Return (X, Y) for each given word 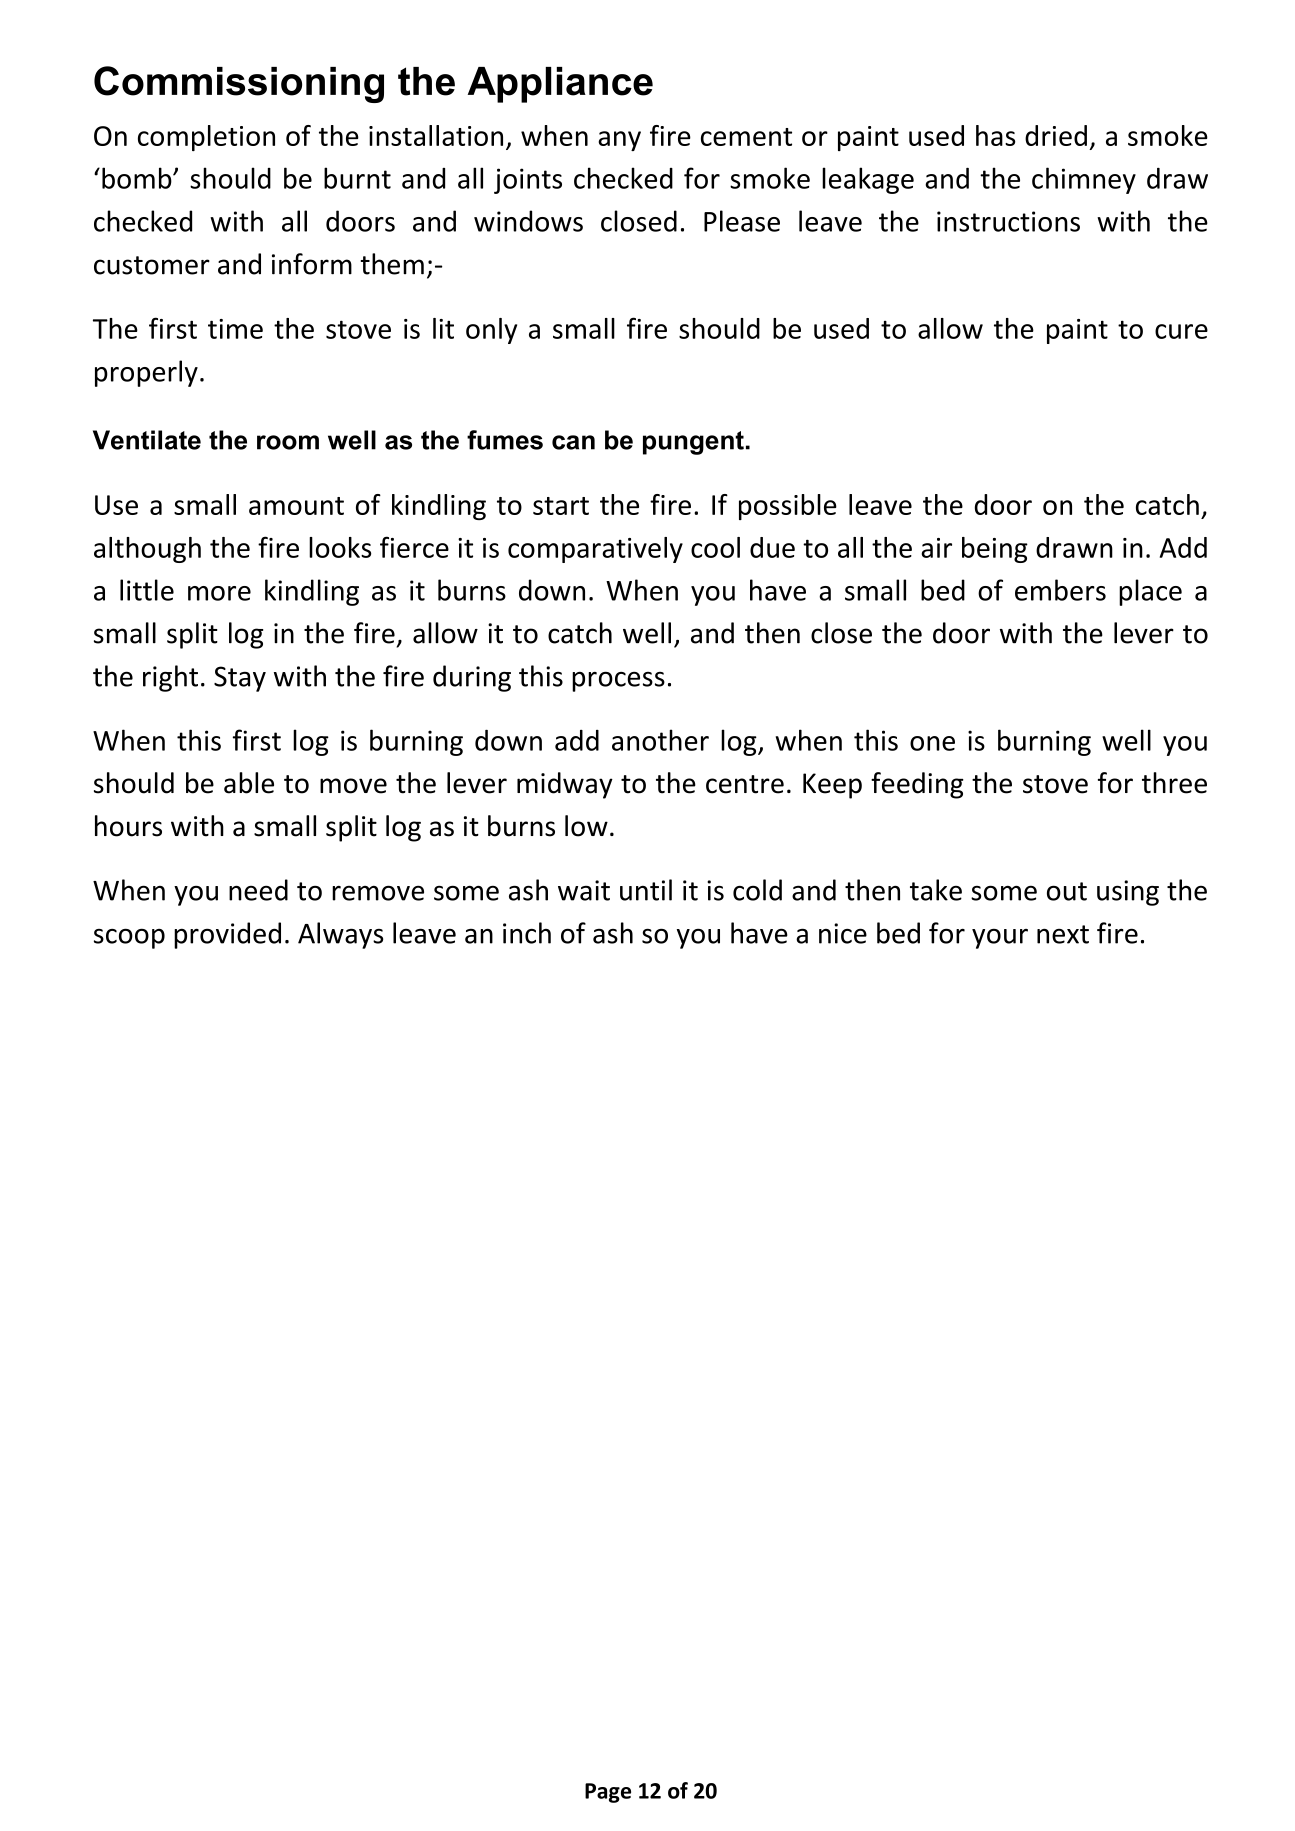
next (1063, 934)
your (1000, 938)
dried (1056, 135)
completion (206, 138)
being (995, 550)
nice (843, 933)
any (619, 141)
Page (608, 1793)
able (249, 783)
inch (527, 933)
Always (340, 935)
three (1174, 783)
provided (227, 935)
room (288, 442)
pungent (693, 443)
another (660, 740)
